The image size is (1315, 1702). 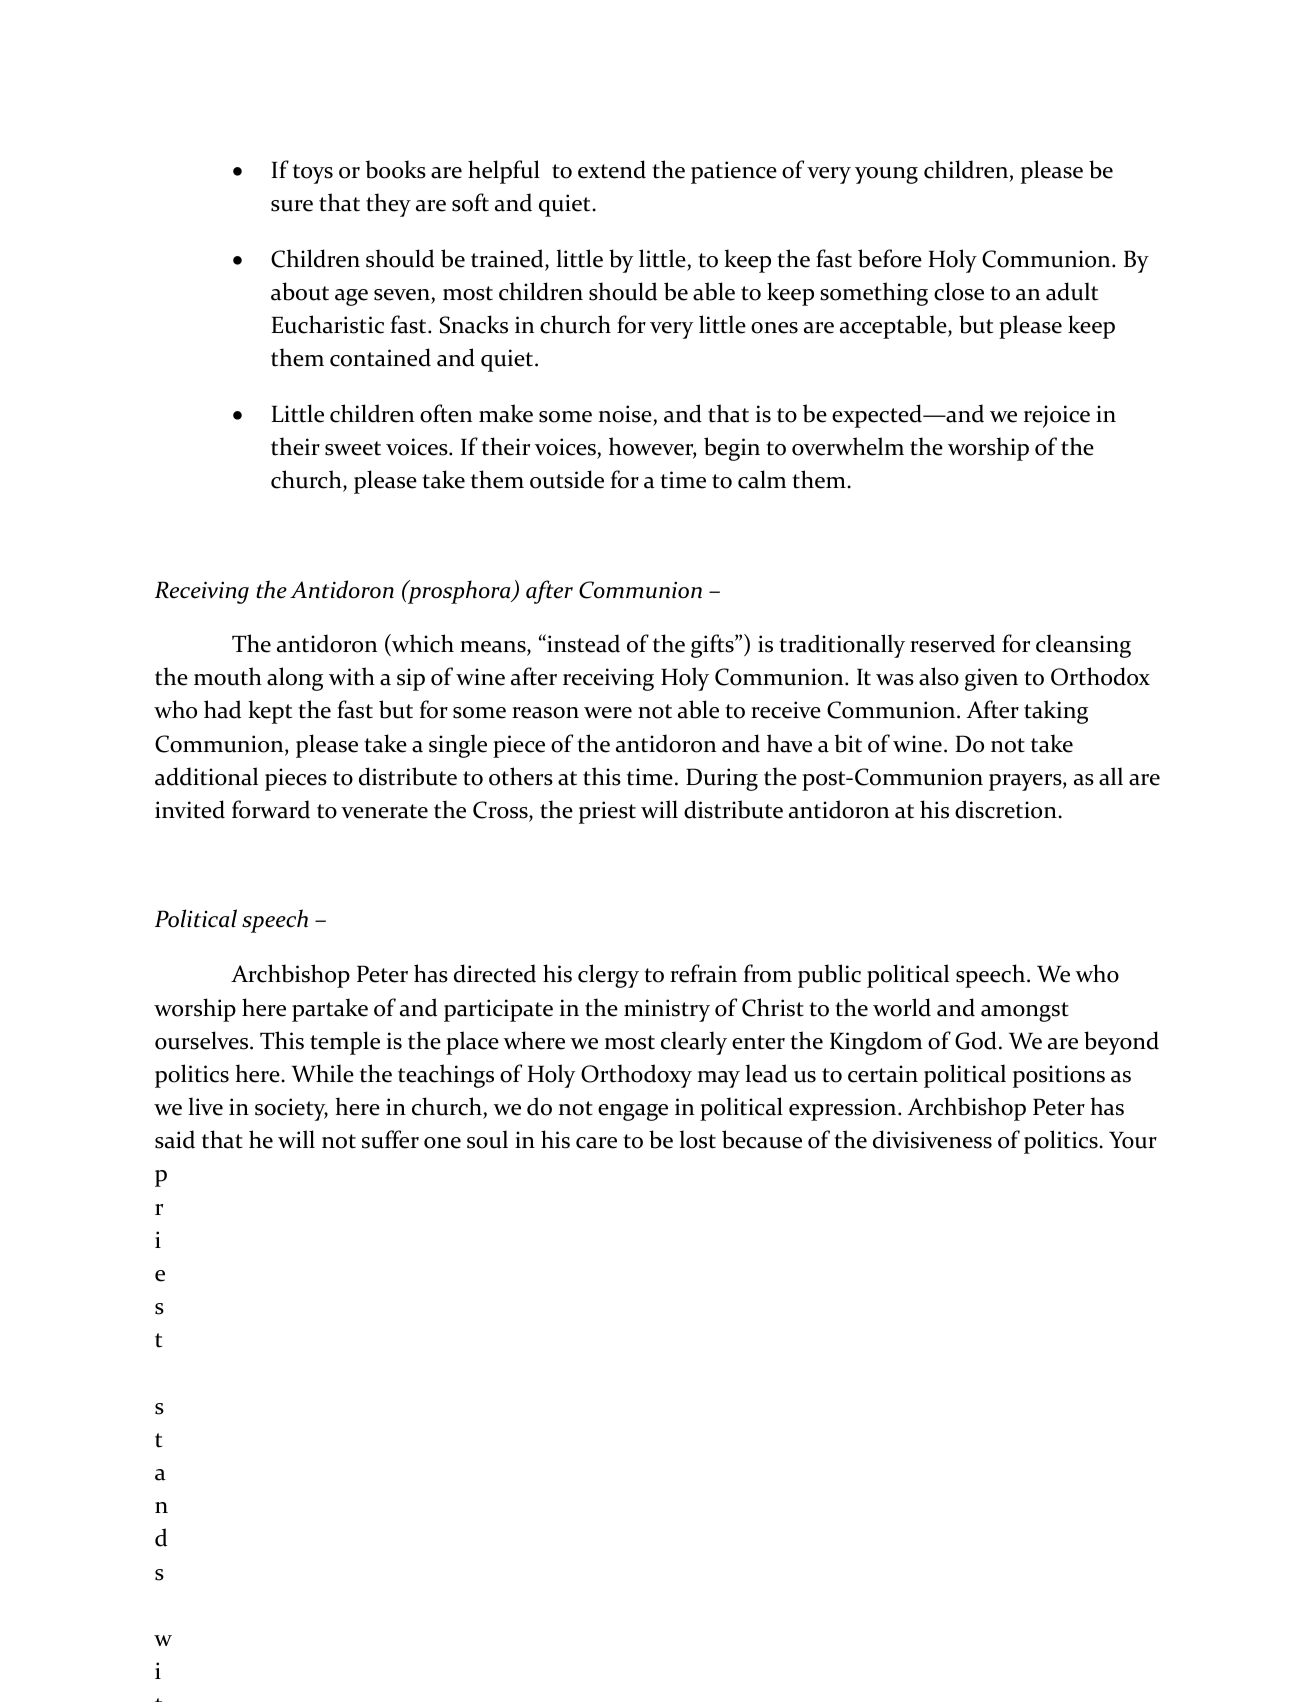 What do you see at coordinates (291, 1109) in the image?
I see `society` at bounding box center [291, 1109].
